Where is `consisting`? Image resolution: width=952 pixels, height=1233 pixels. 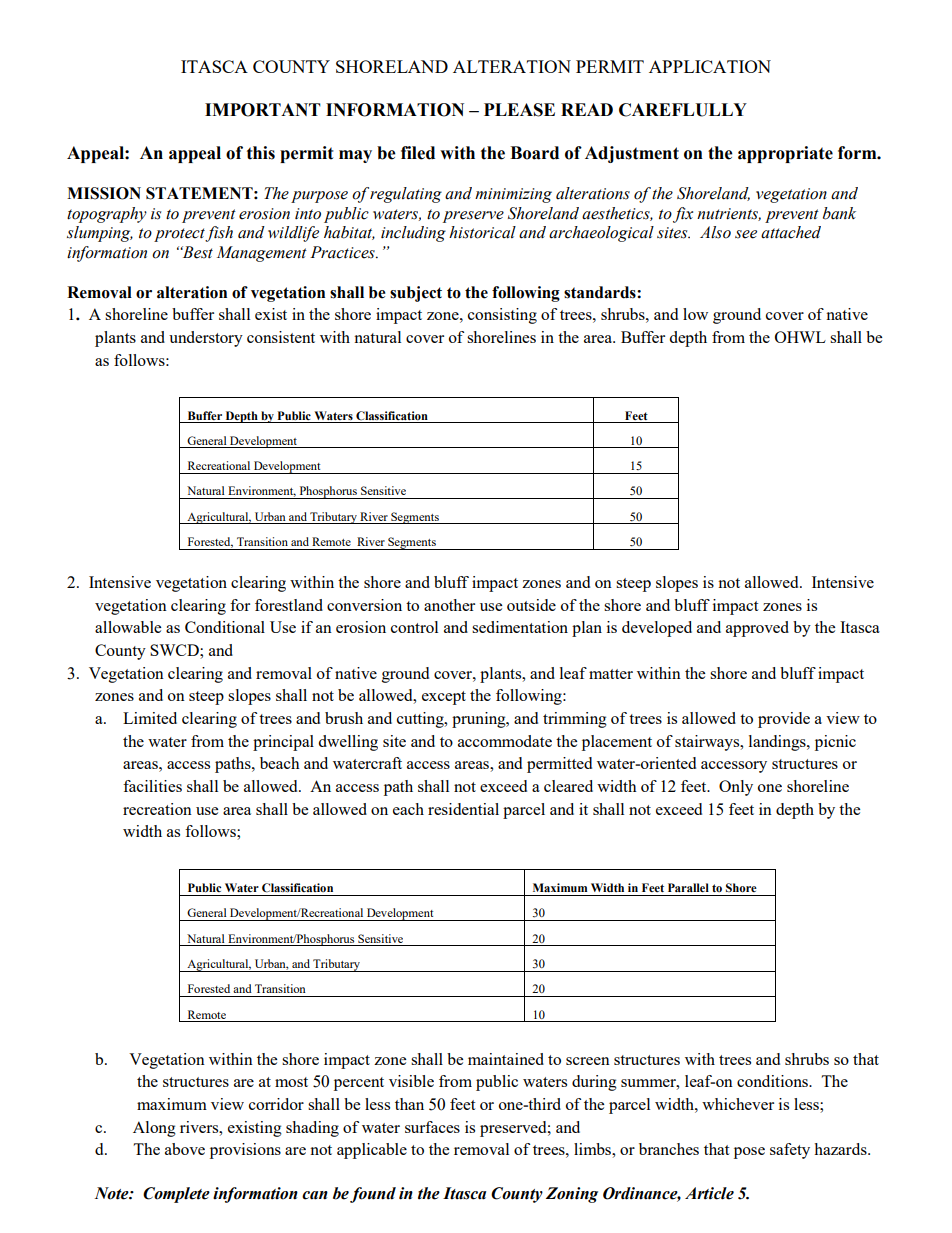
consisting is located at coordinates (502, 316).
